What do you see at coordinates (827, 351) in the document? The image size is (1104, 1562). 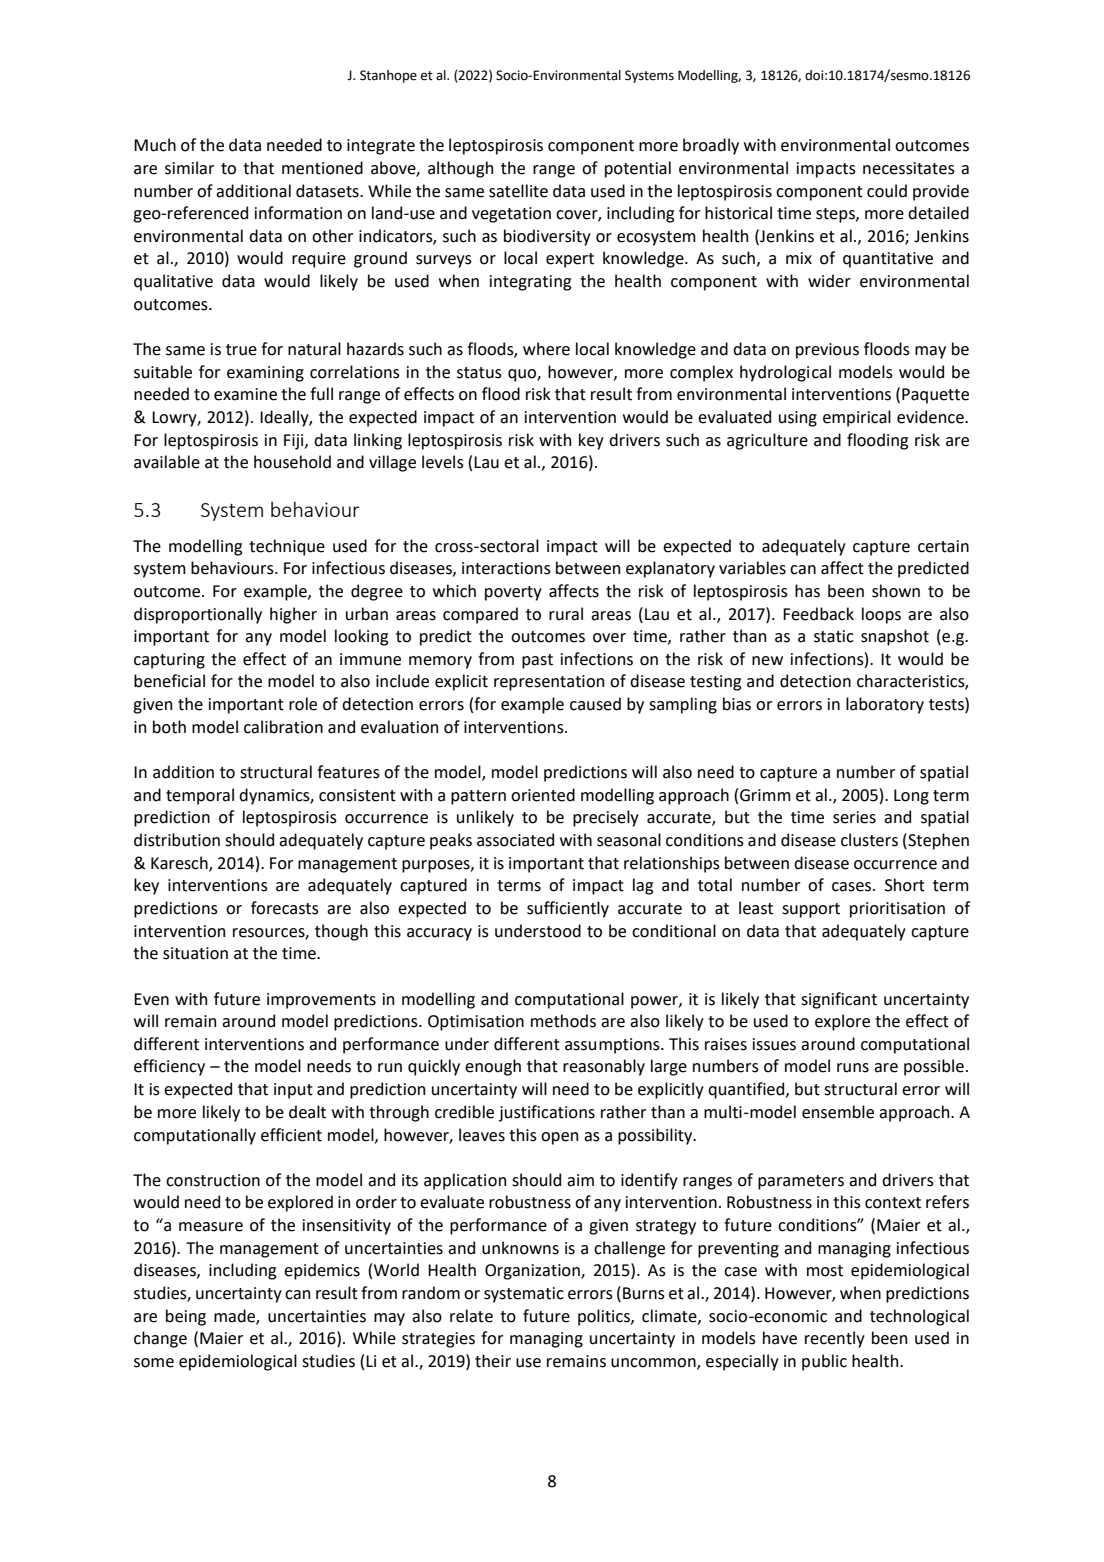 I see `previous` at bounding box center [827, 351].
